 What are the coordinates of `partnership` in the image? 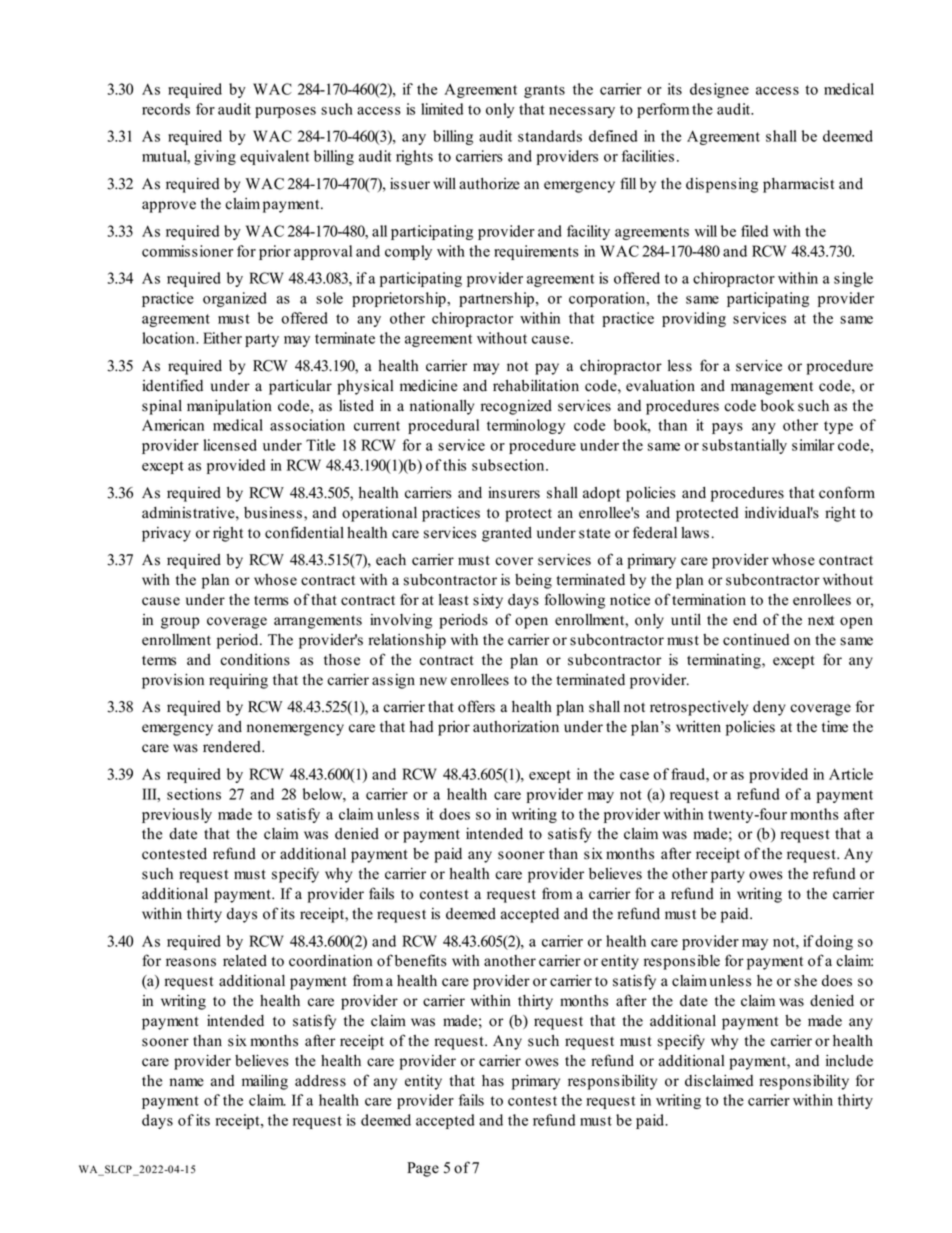 It's located at (496, 299).
